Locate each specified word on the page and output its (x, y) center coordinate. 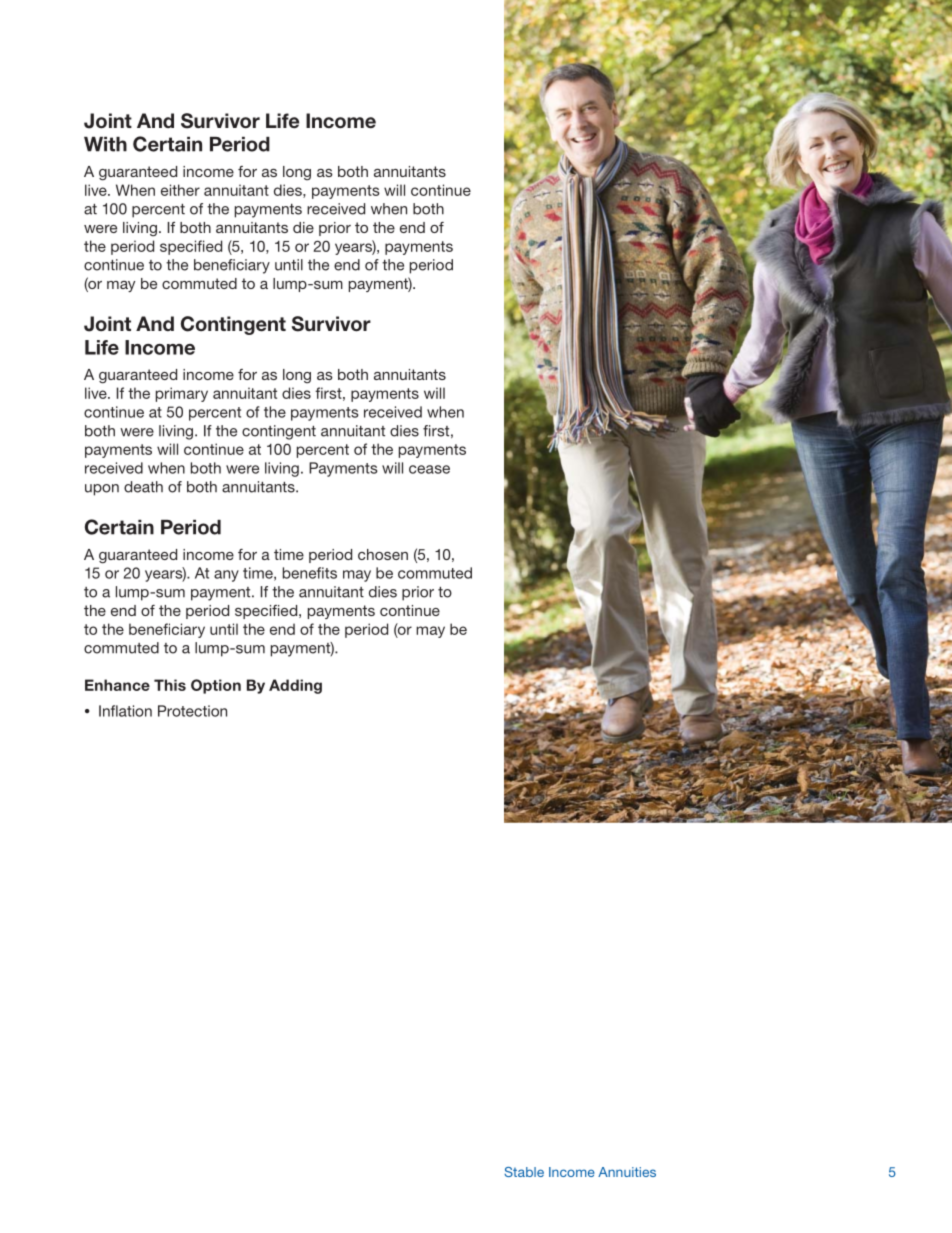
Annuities (627, 1172)
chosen (383, 554)
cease (429, 469)
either (180, 190)
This (170, 685)
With (105, 144)
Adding (295, 686)
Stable (524, 1172)
